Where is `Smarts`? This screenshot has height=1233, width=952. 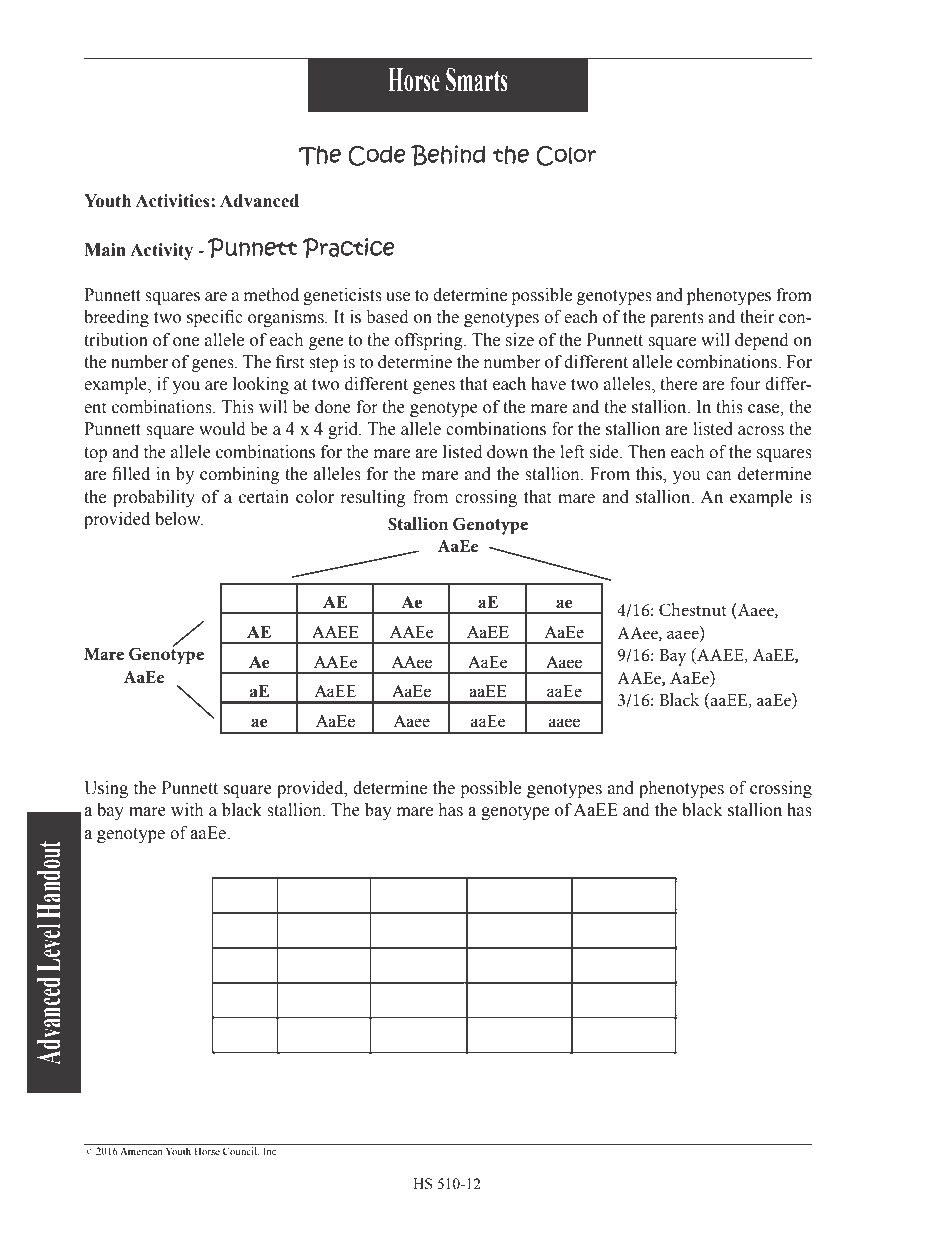 Smarts is located at coordinates (477, 79).
